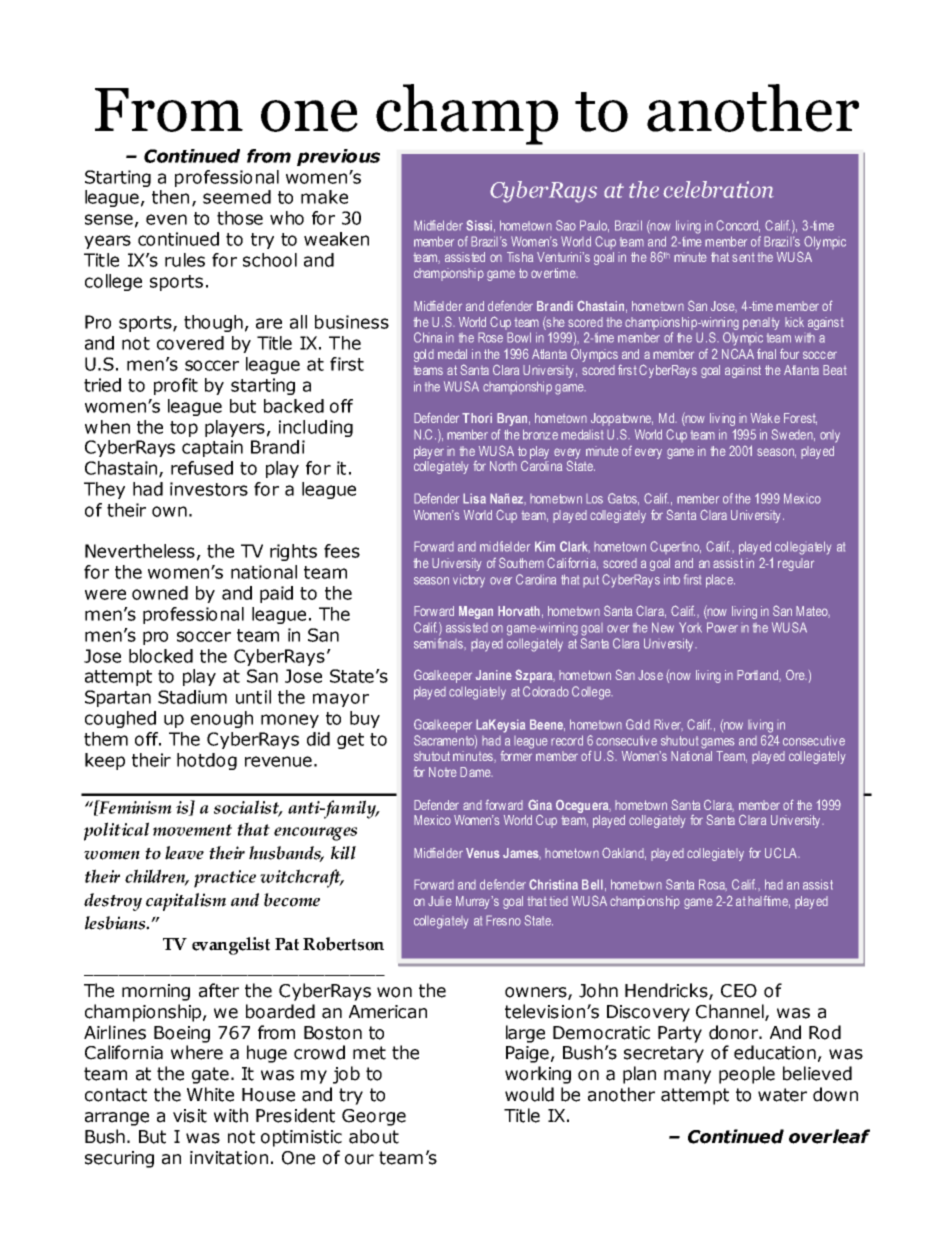 Image resolution: width=952 pixels, height=1233 pixels. Describe the element at coordinates (170, 197) in the page. I see `then` at that location.
